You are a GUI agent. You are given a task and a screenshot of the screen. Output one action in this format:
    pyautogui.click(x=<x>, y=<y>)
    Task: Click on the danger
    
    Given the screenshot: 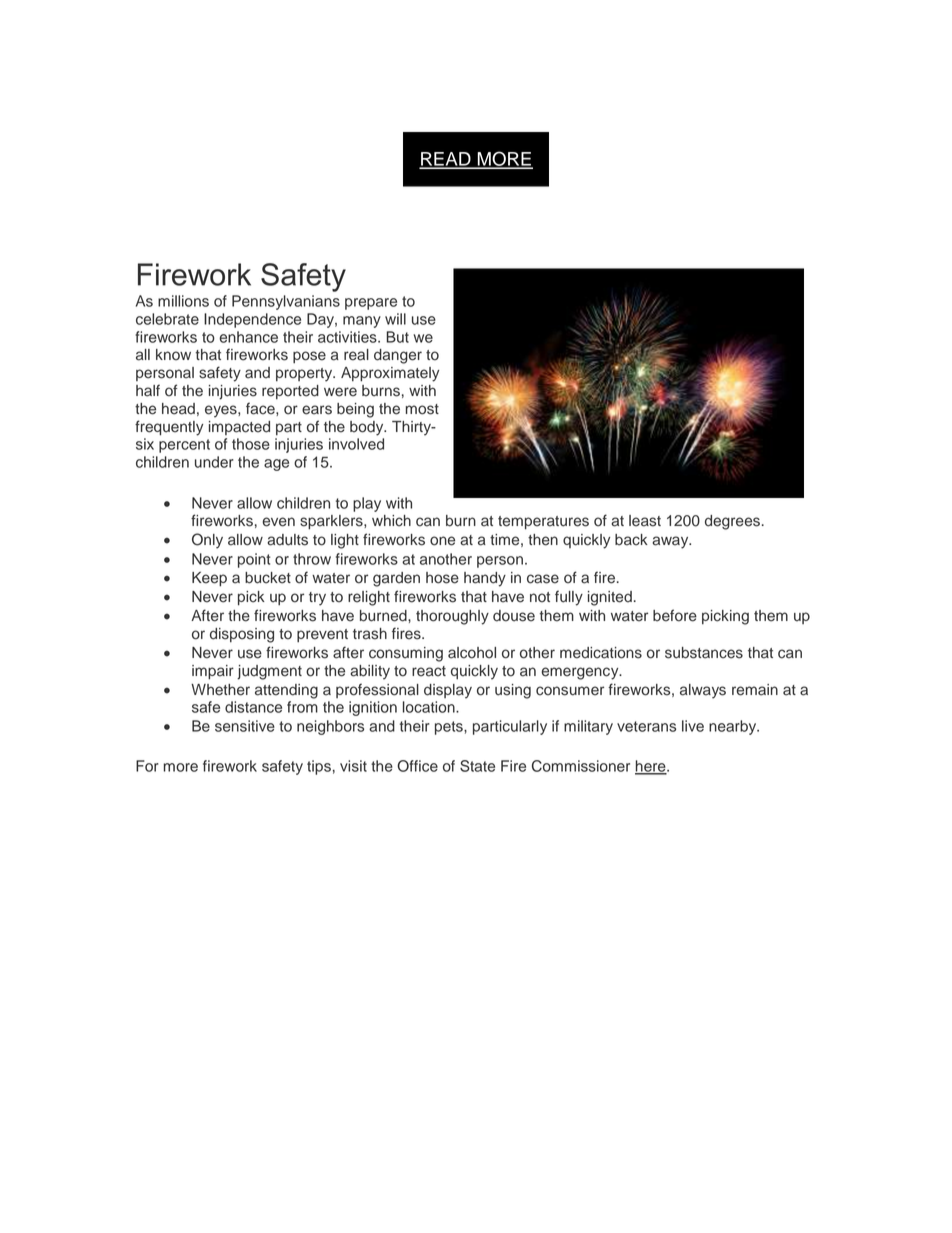 What is the action you would take?
    pyautogui.click(x=398, y=356)
